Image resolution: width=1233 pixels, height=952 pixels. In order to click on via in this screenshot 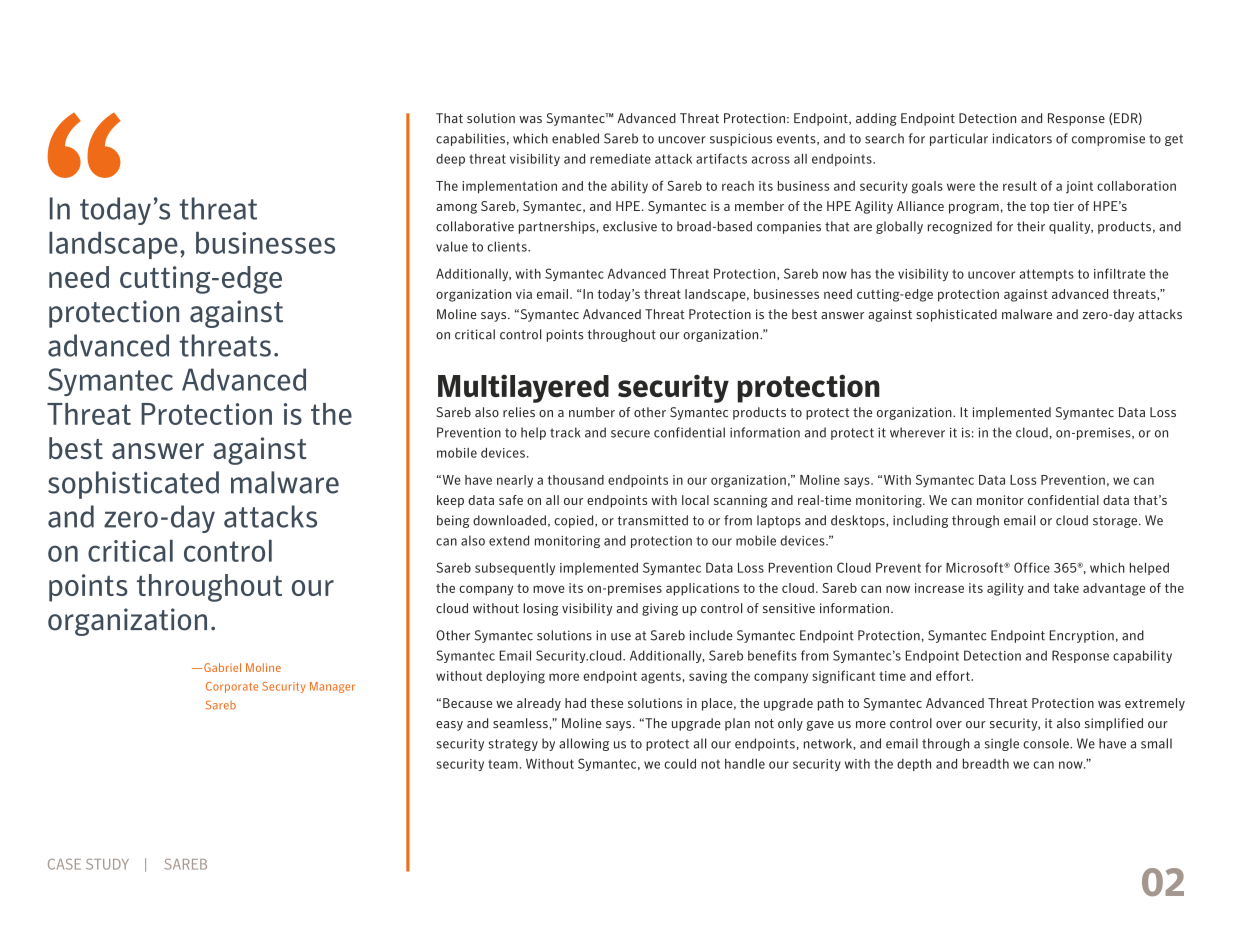, I will do `click(524, 294)`.
